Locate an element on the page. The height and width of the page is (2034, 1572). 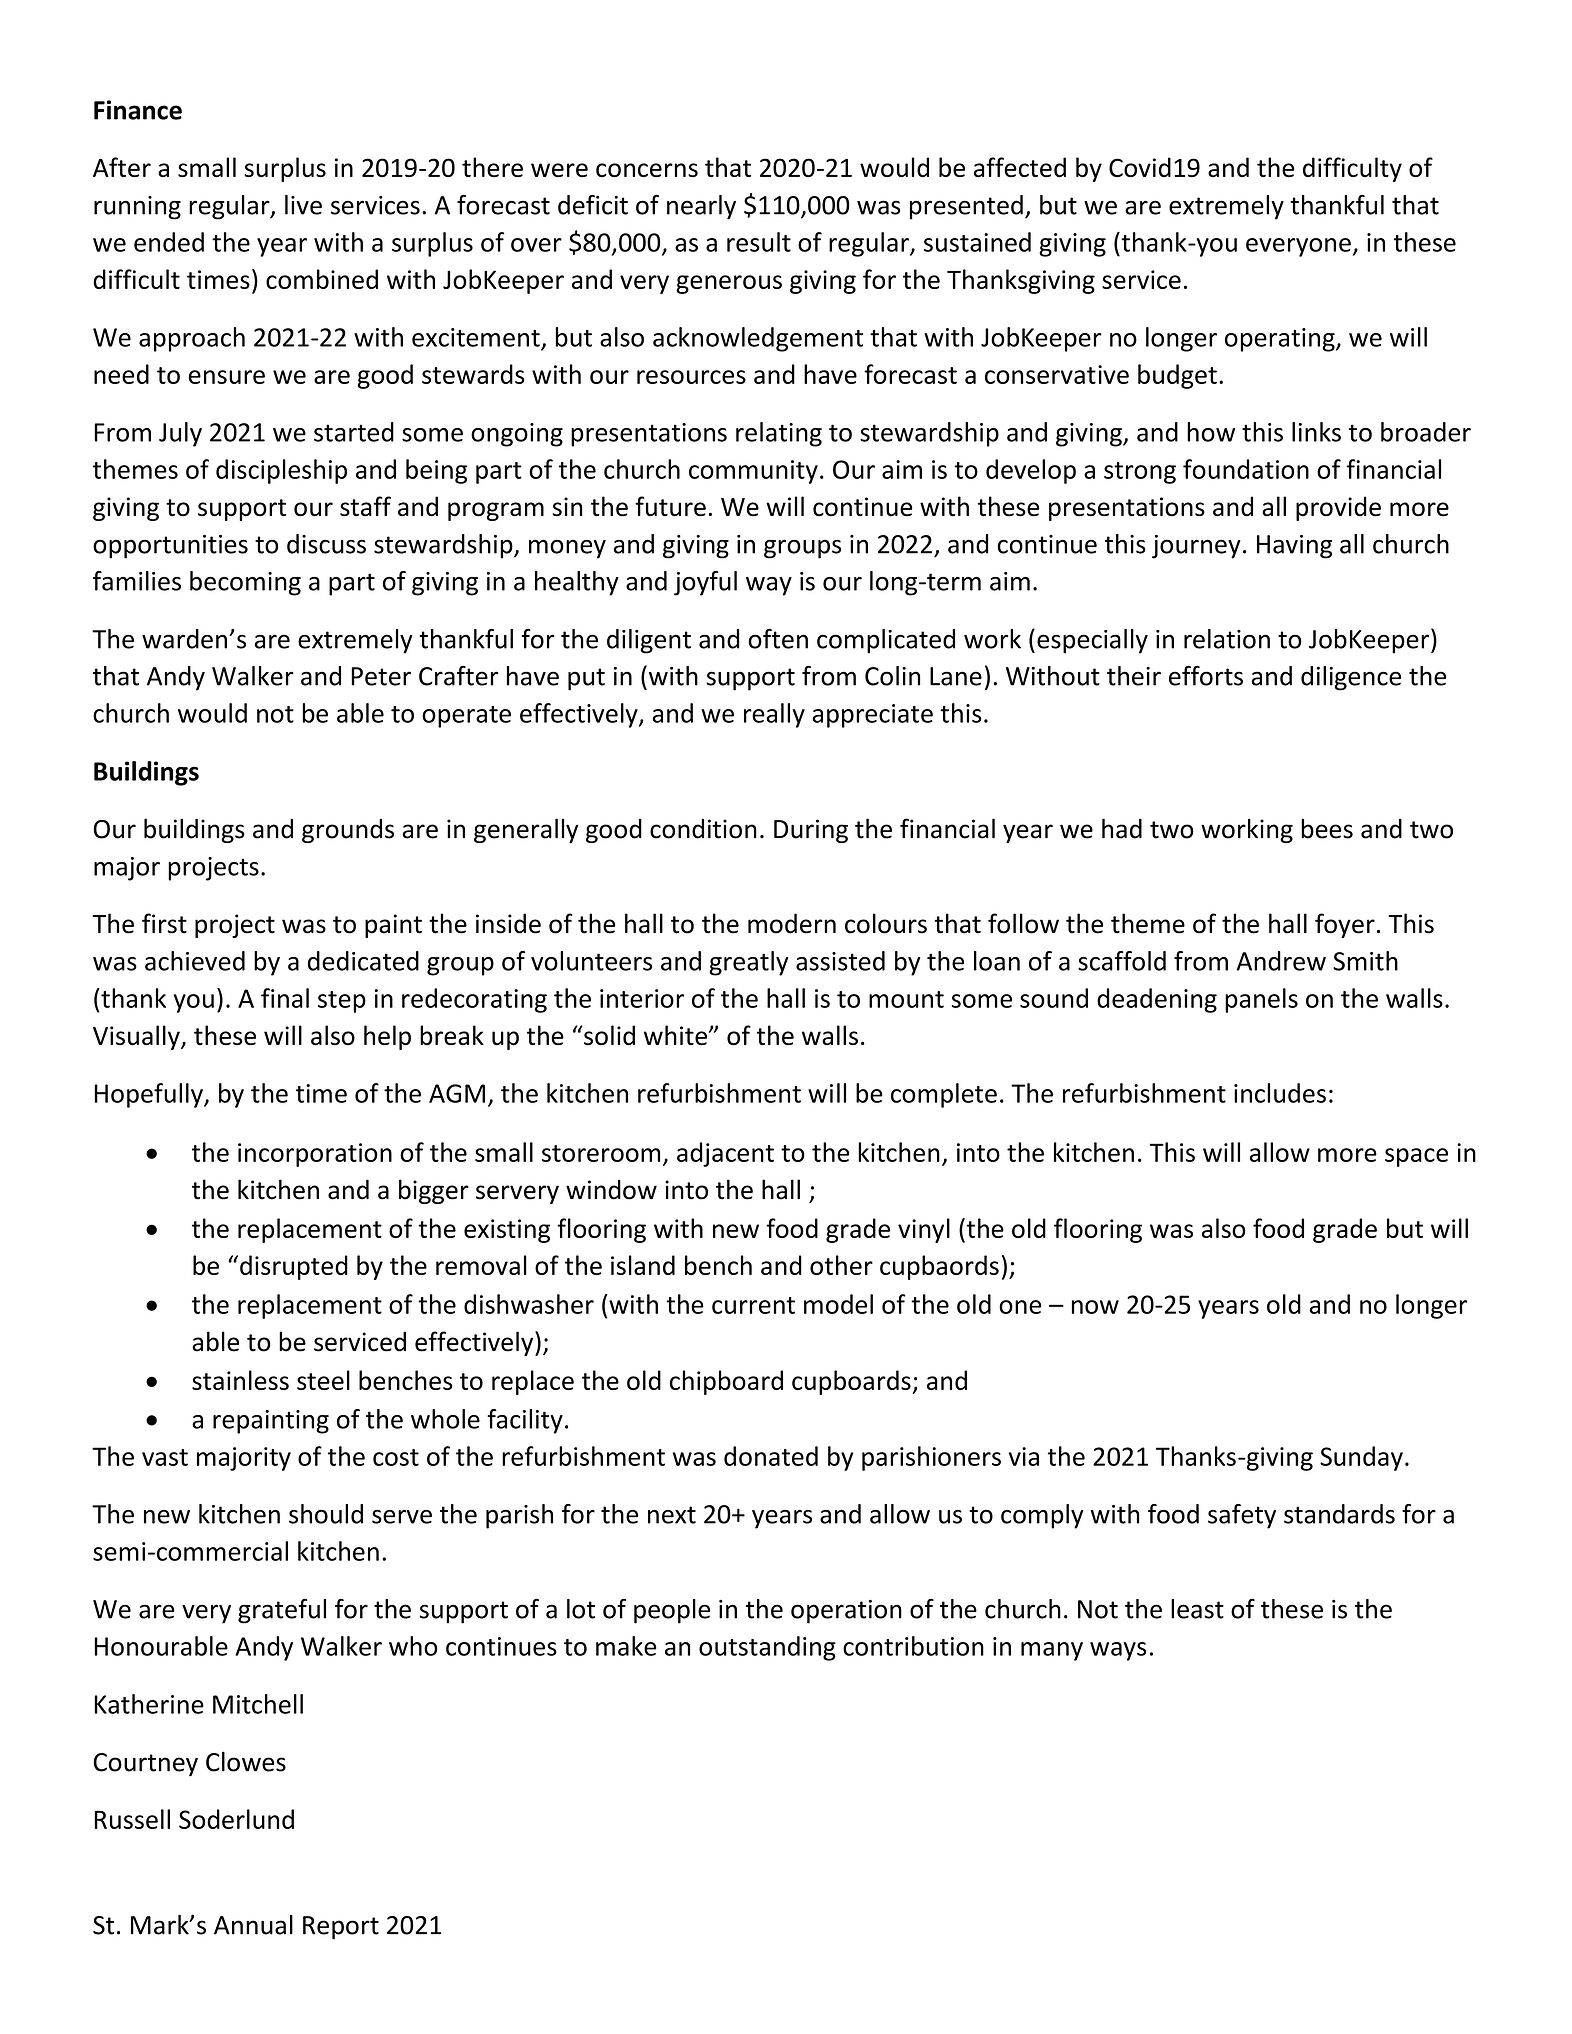
Annual is located at coordinates (253, 1925).
